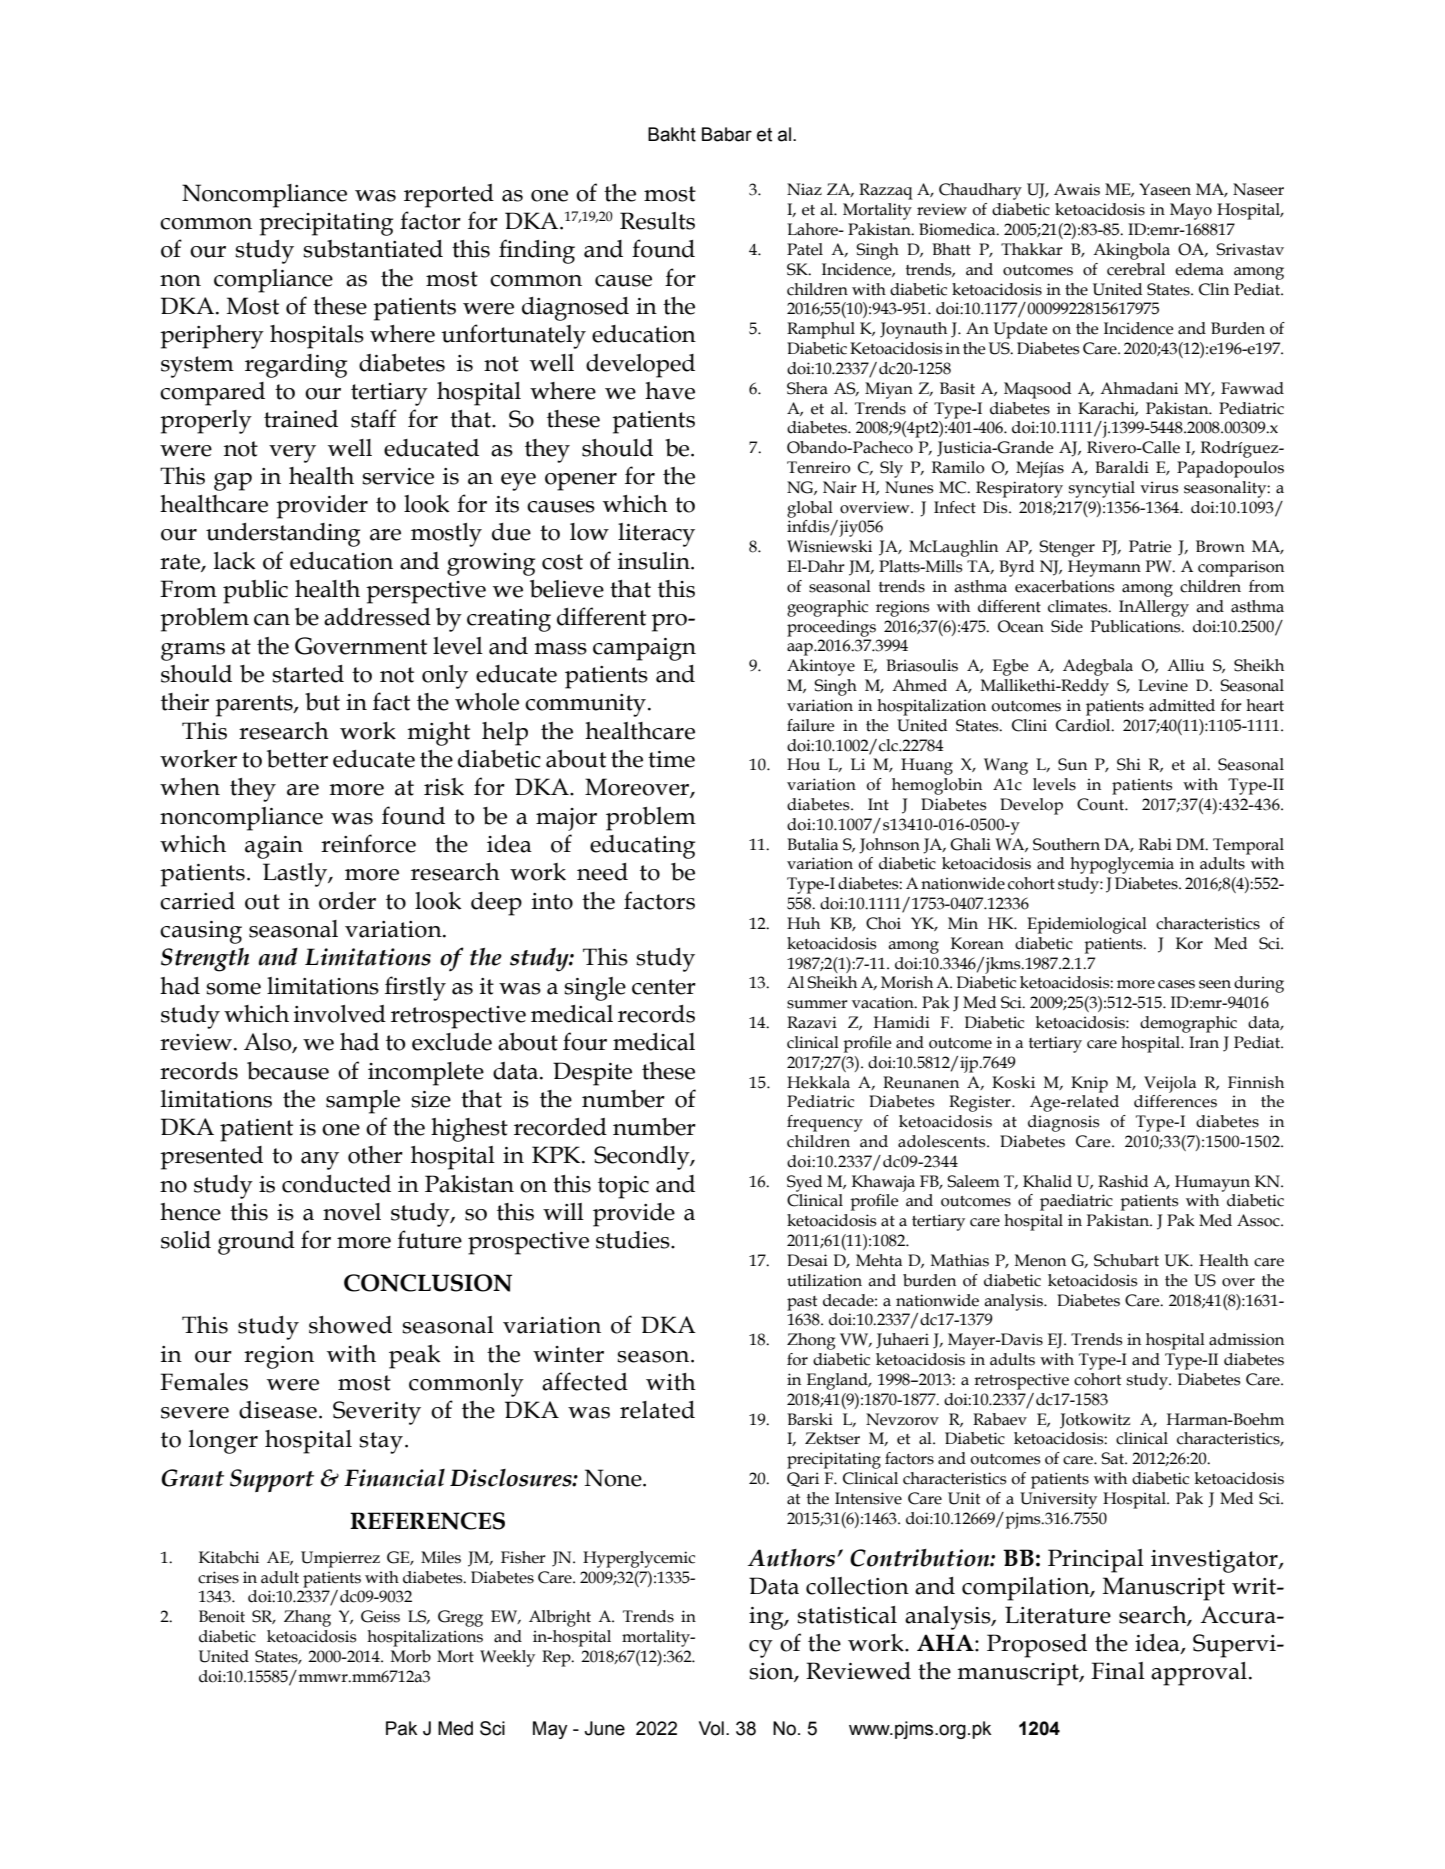 Image resolution: width=1445 pixels, height=1869 pixels. Describe the element at coordinates (1182, 705) in the document. I see `admitted` at that location.
